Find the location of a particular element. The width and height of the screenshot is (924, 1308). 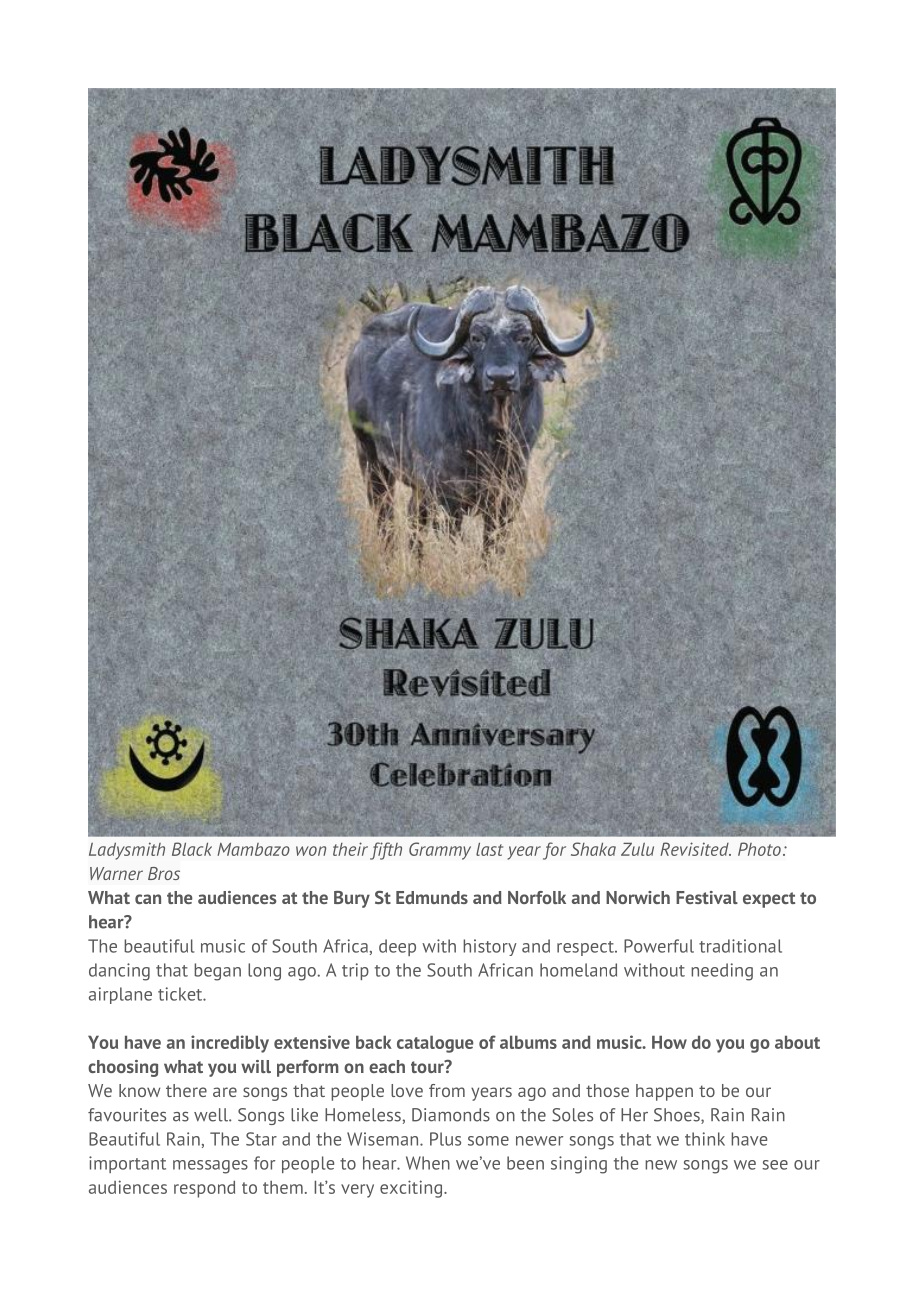

Grammy is located at coordinates (440, 851).
